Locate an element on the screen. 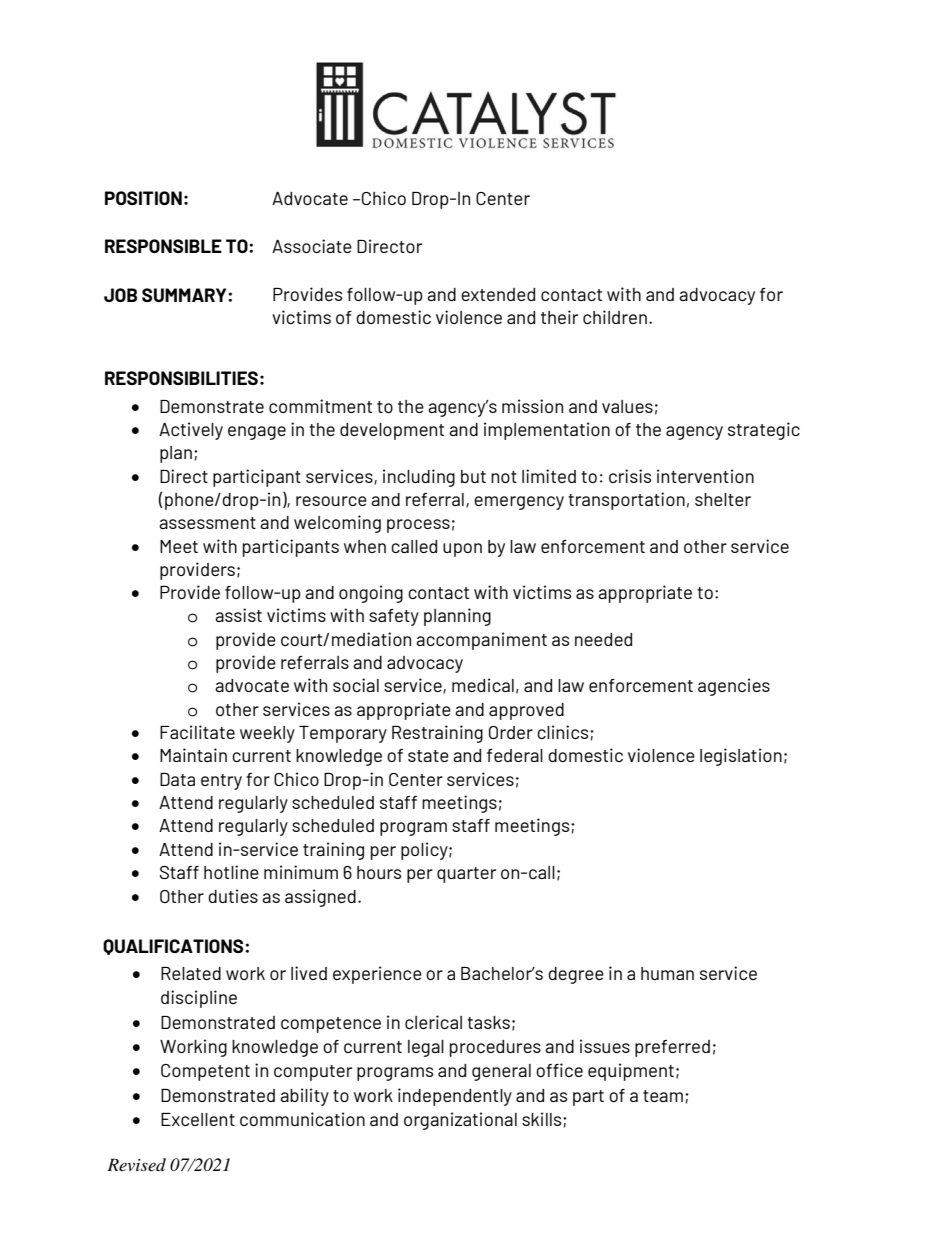 The image size is (952, 1233). quarter is located at coordinates (466, 875).
